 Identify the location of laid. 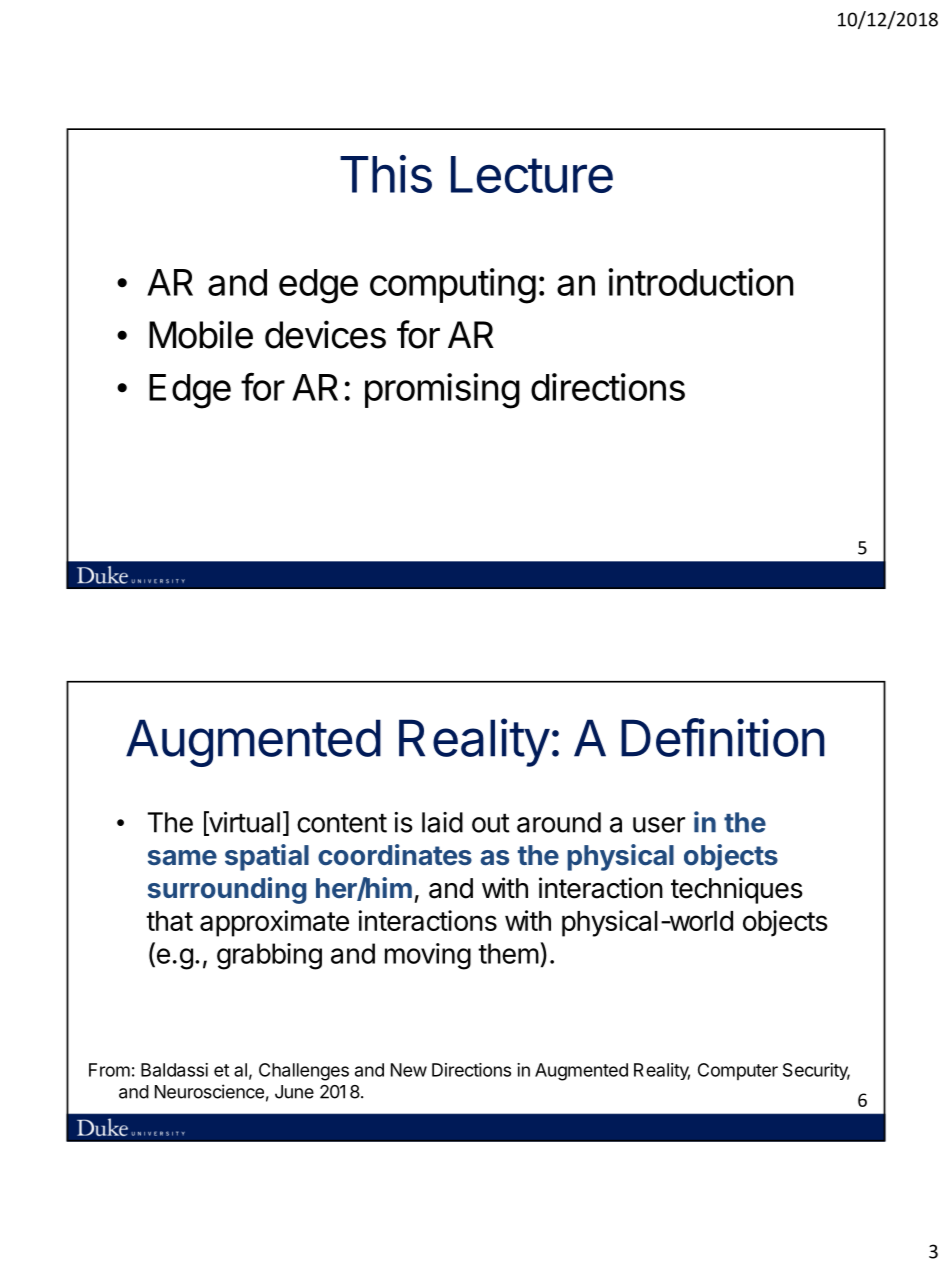
(442, 822).
